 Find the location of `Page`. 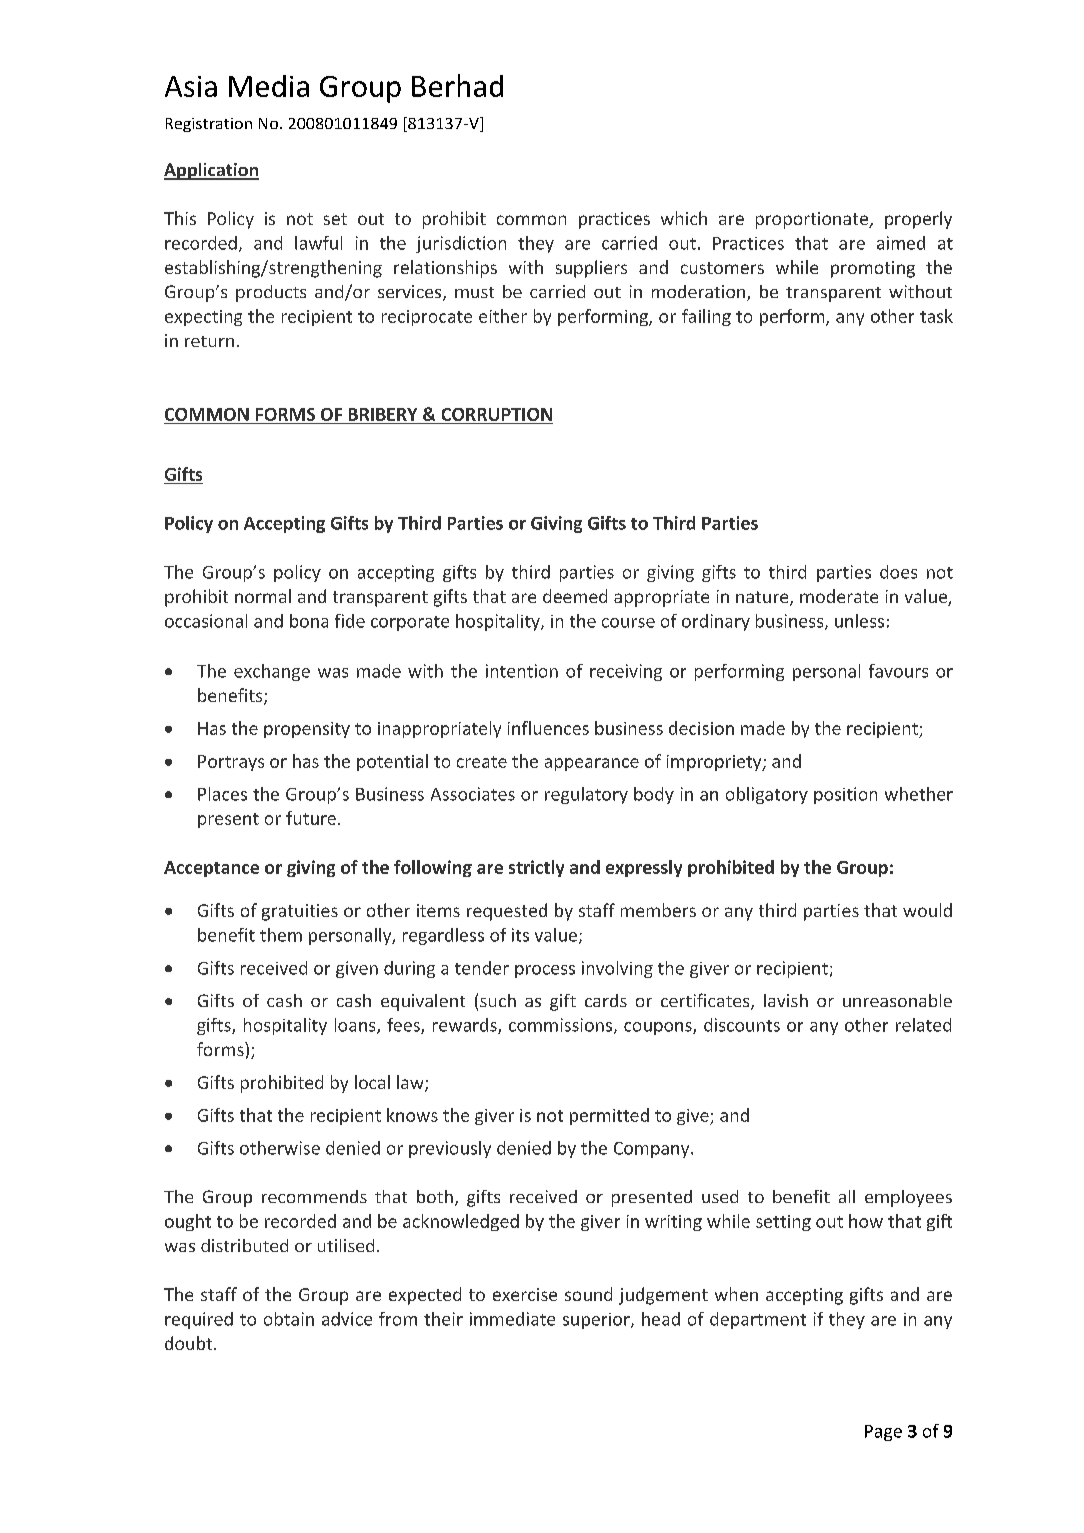

Page is located at coordinates (883, 1433).
